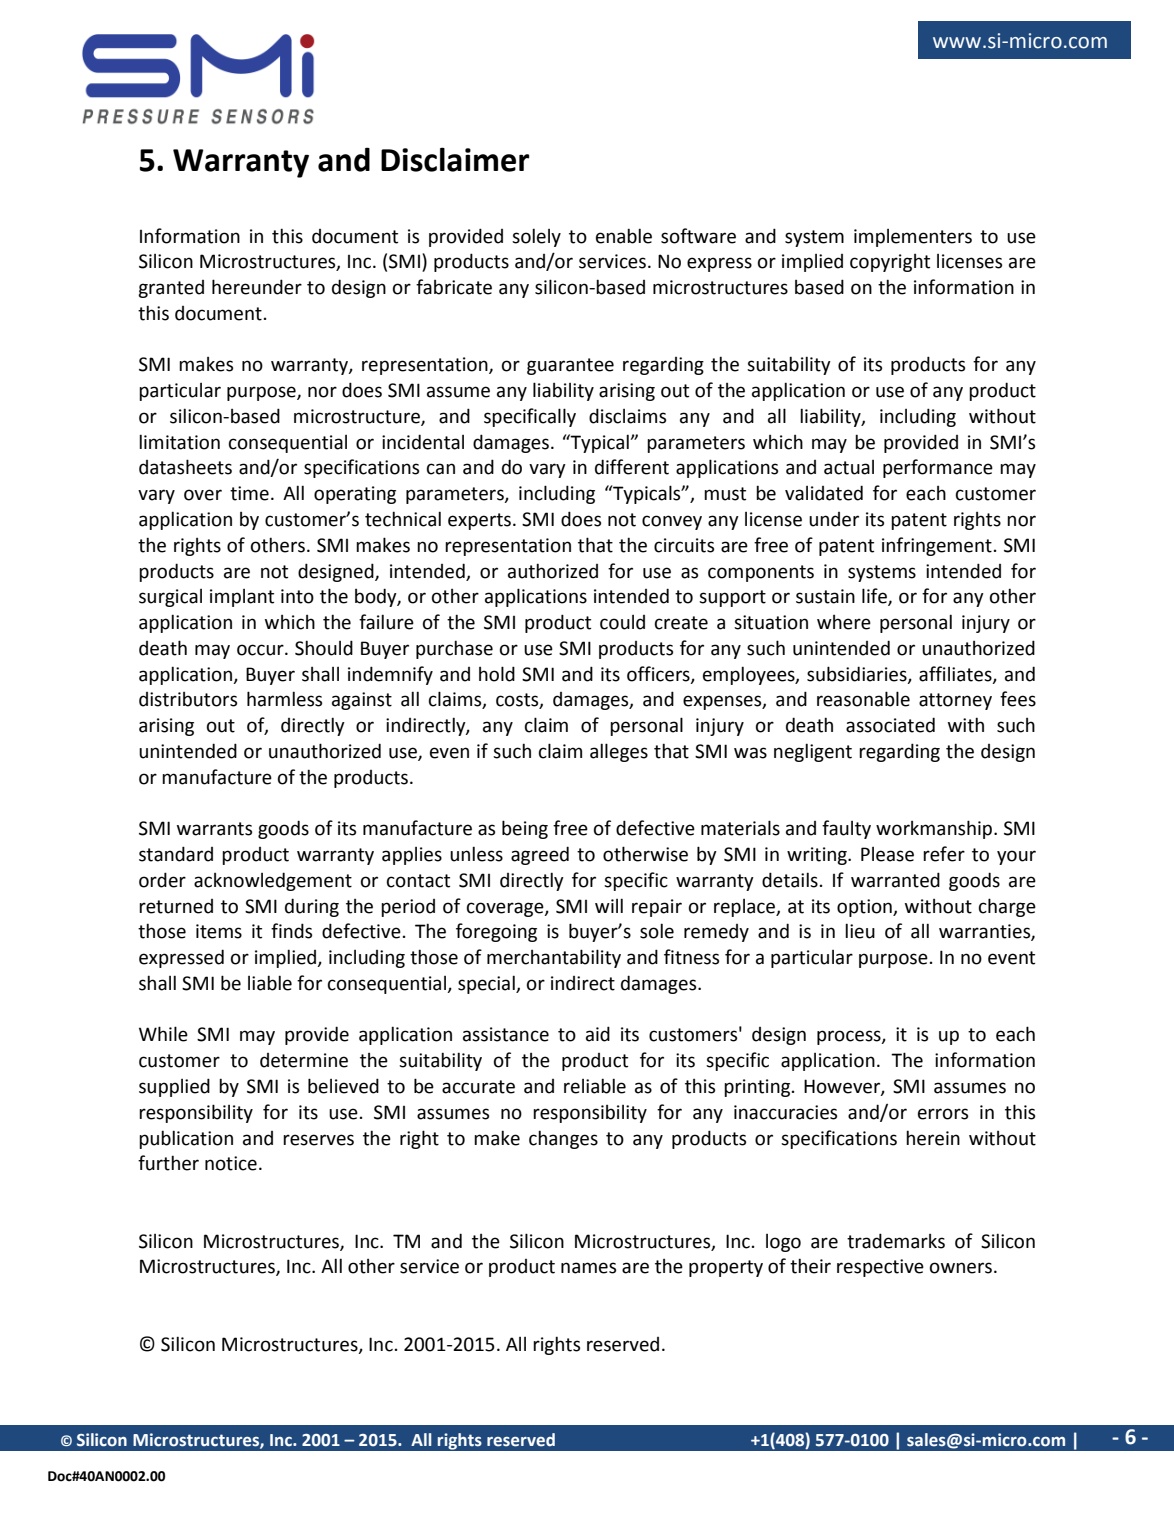 This page has height=1520, width=1174. I want to click on notice, so click(231, 1163).
